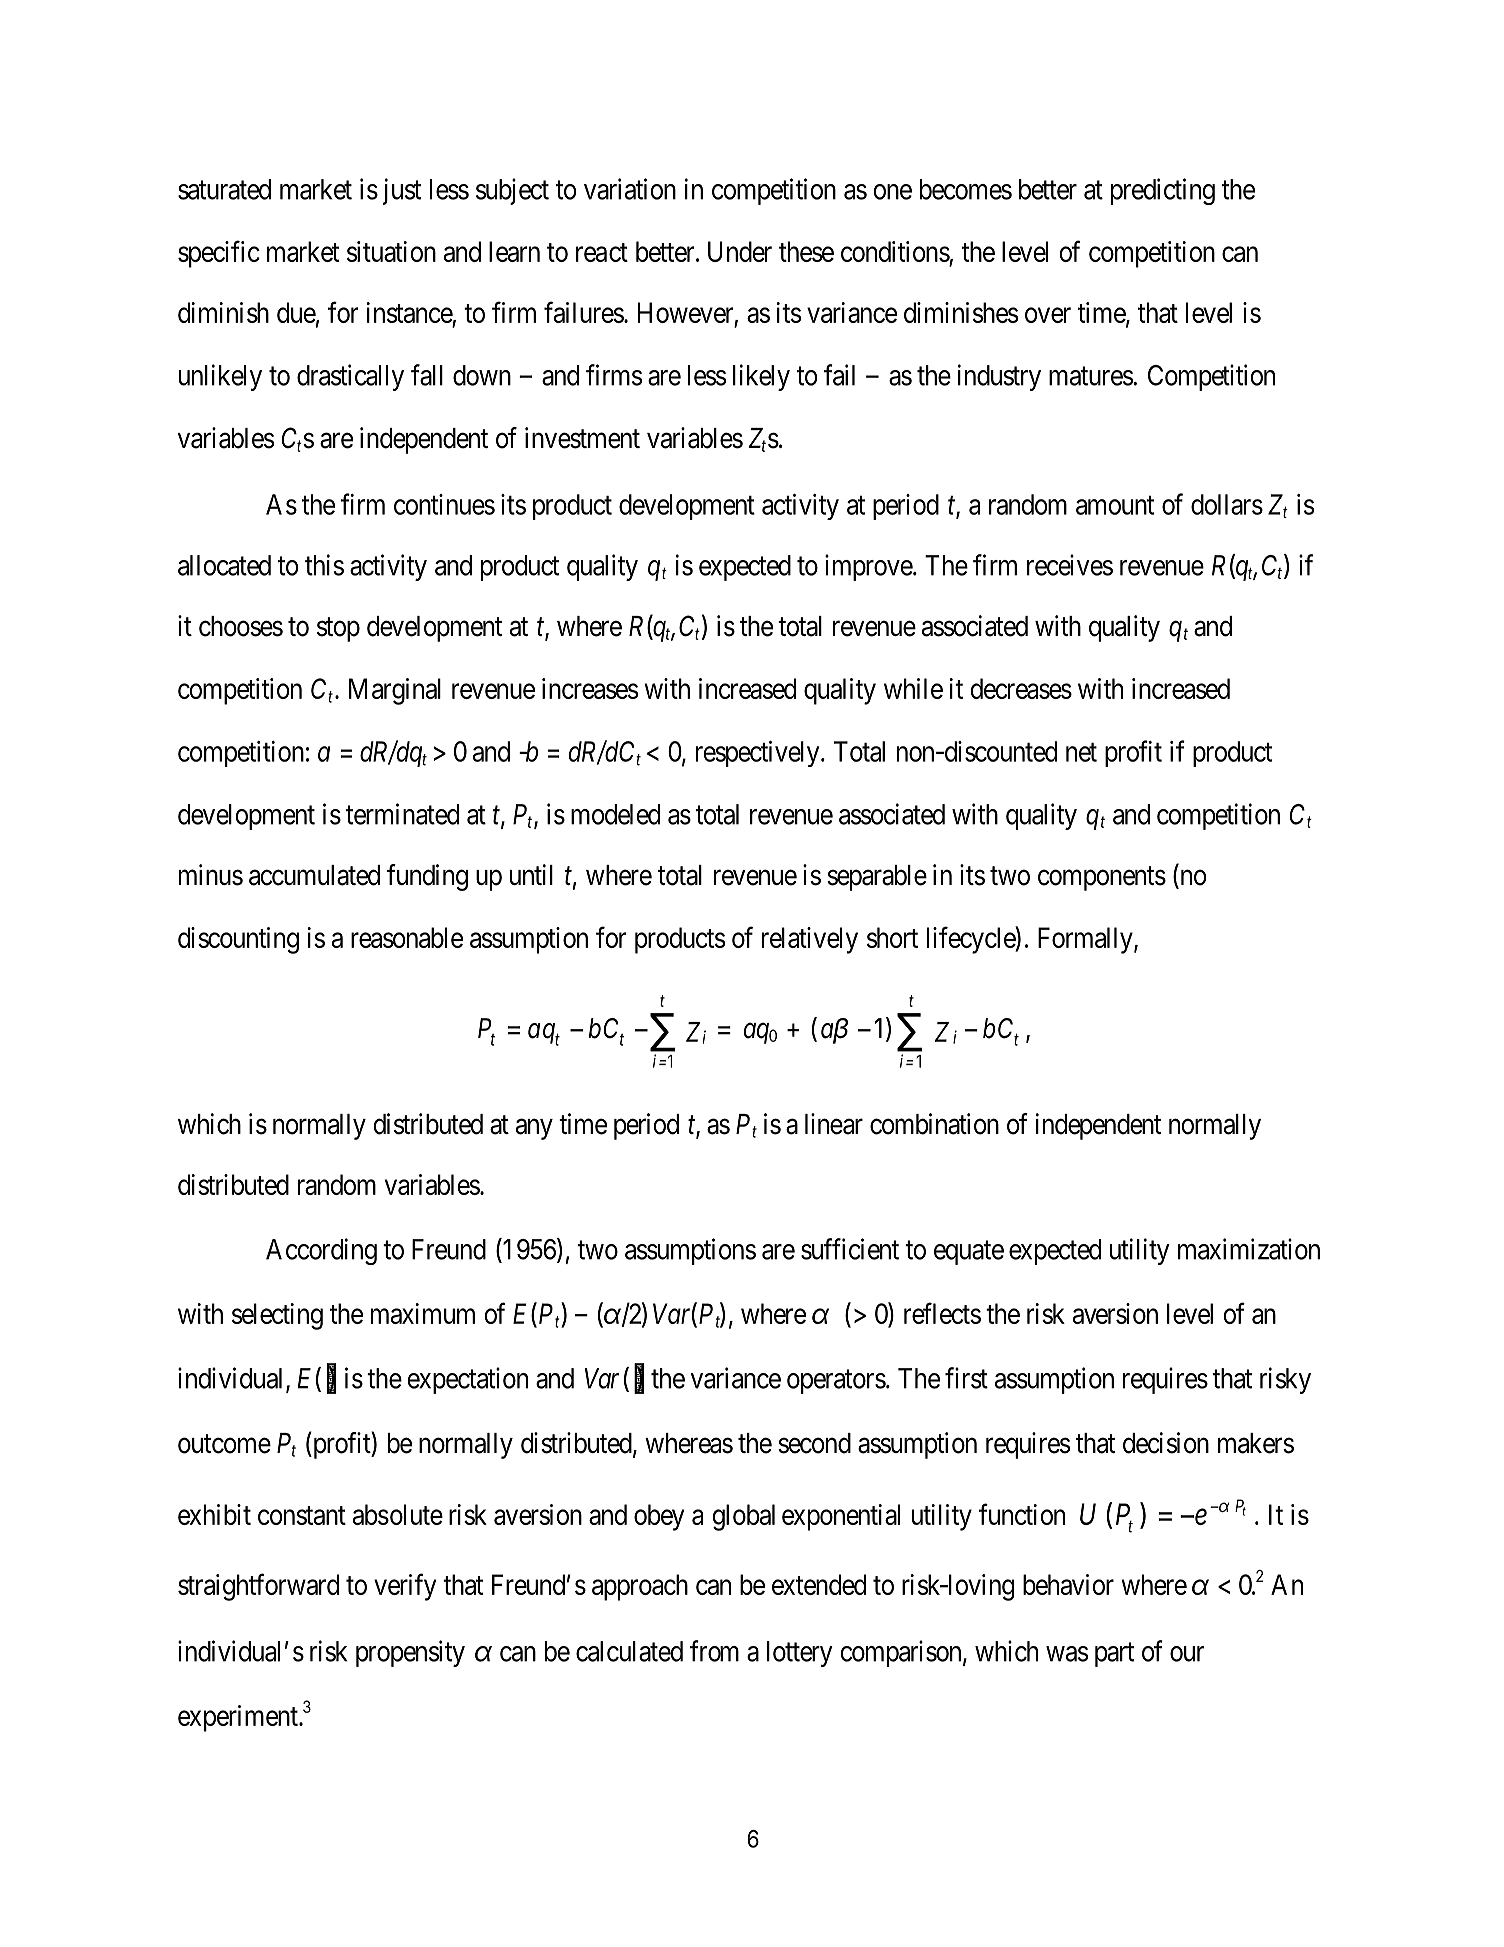 The height and width of the page is (1947, 1504). I want to click on predicting, so click(1163, 191).
